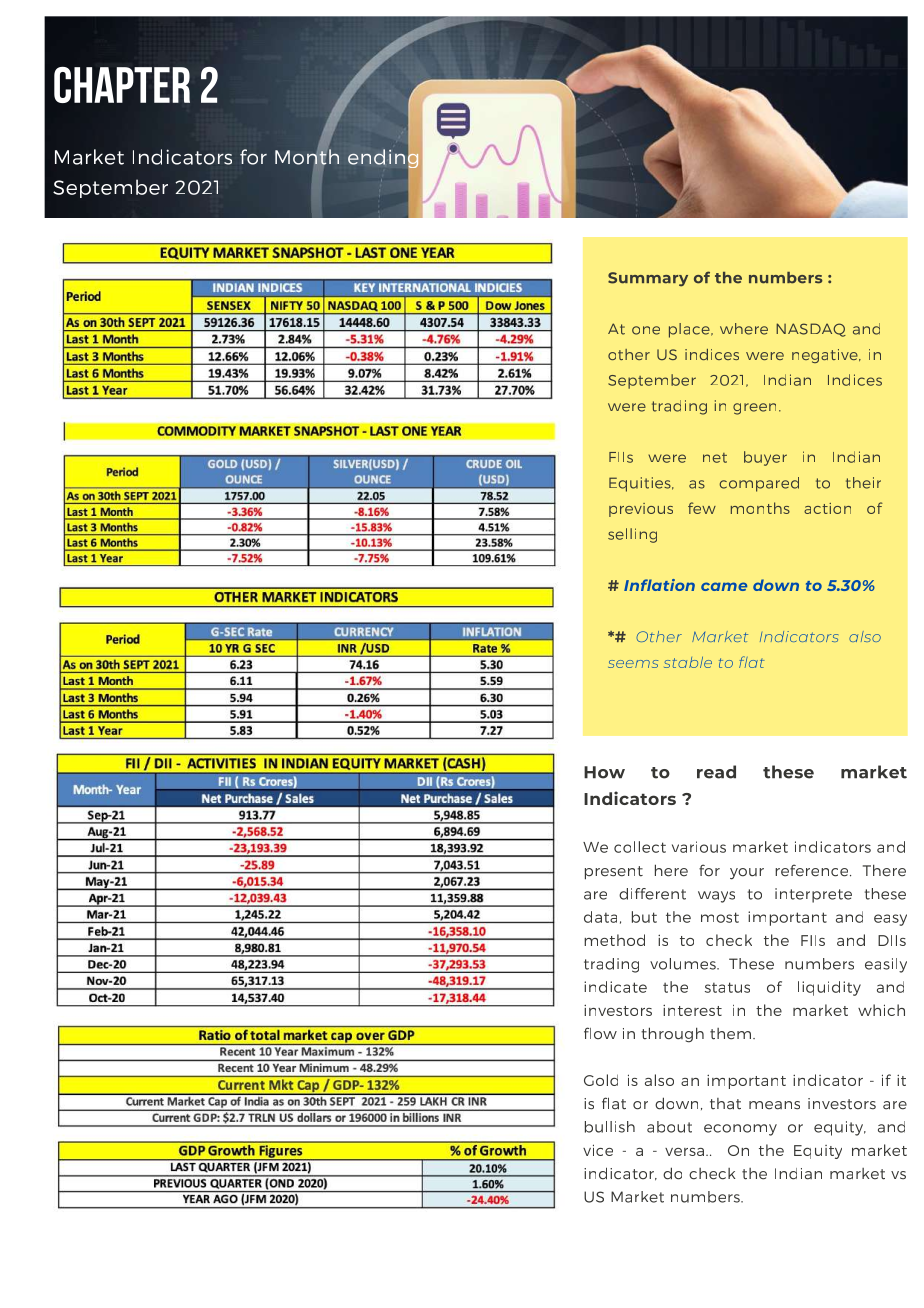  Describe the element at coordinates (648, 279) in the screenshot. I see `Summary` at that location.
